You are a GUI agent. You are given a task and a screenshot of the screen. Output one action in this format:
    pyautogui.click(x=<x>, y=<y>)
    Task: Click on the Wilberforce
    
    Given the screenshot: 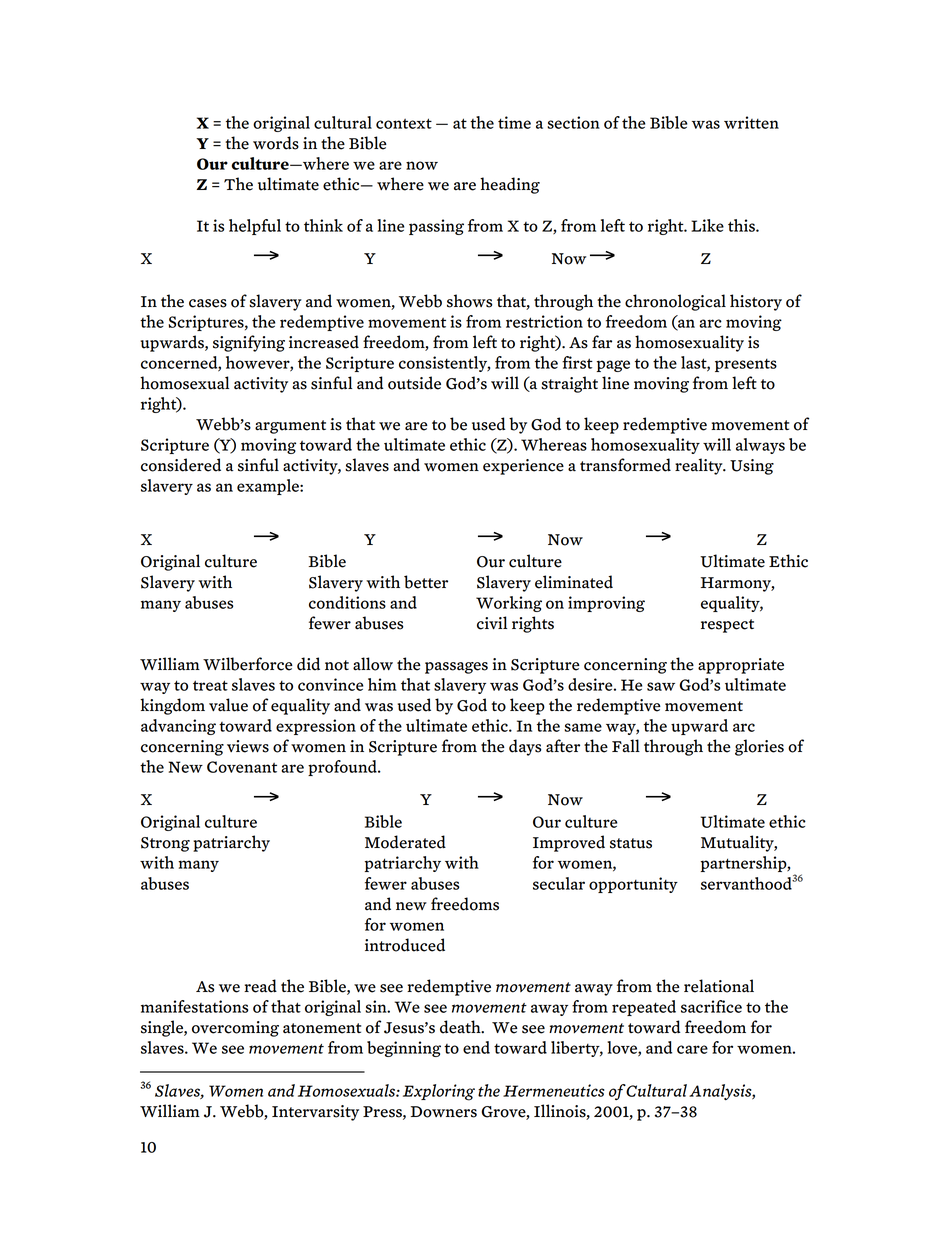 What is the action you would take?
    pyautogui.click(x=248, y=664)
